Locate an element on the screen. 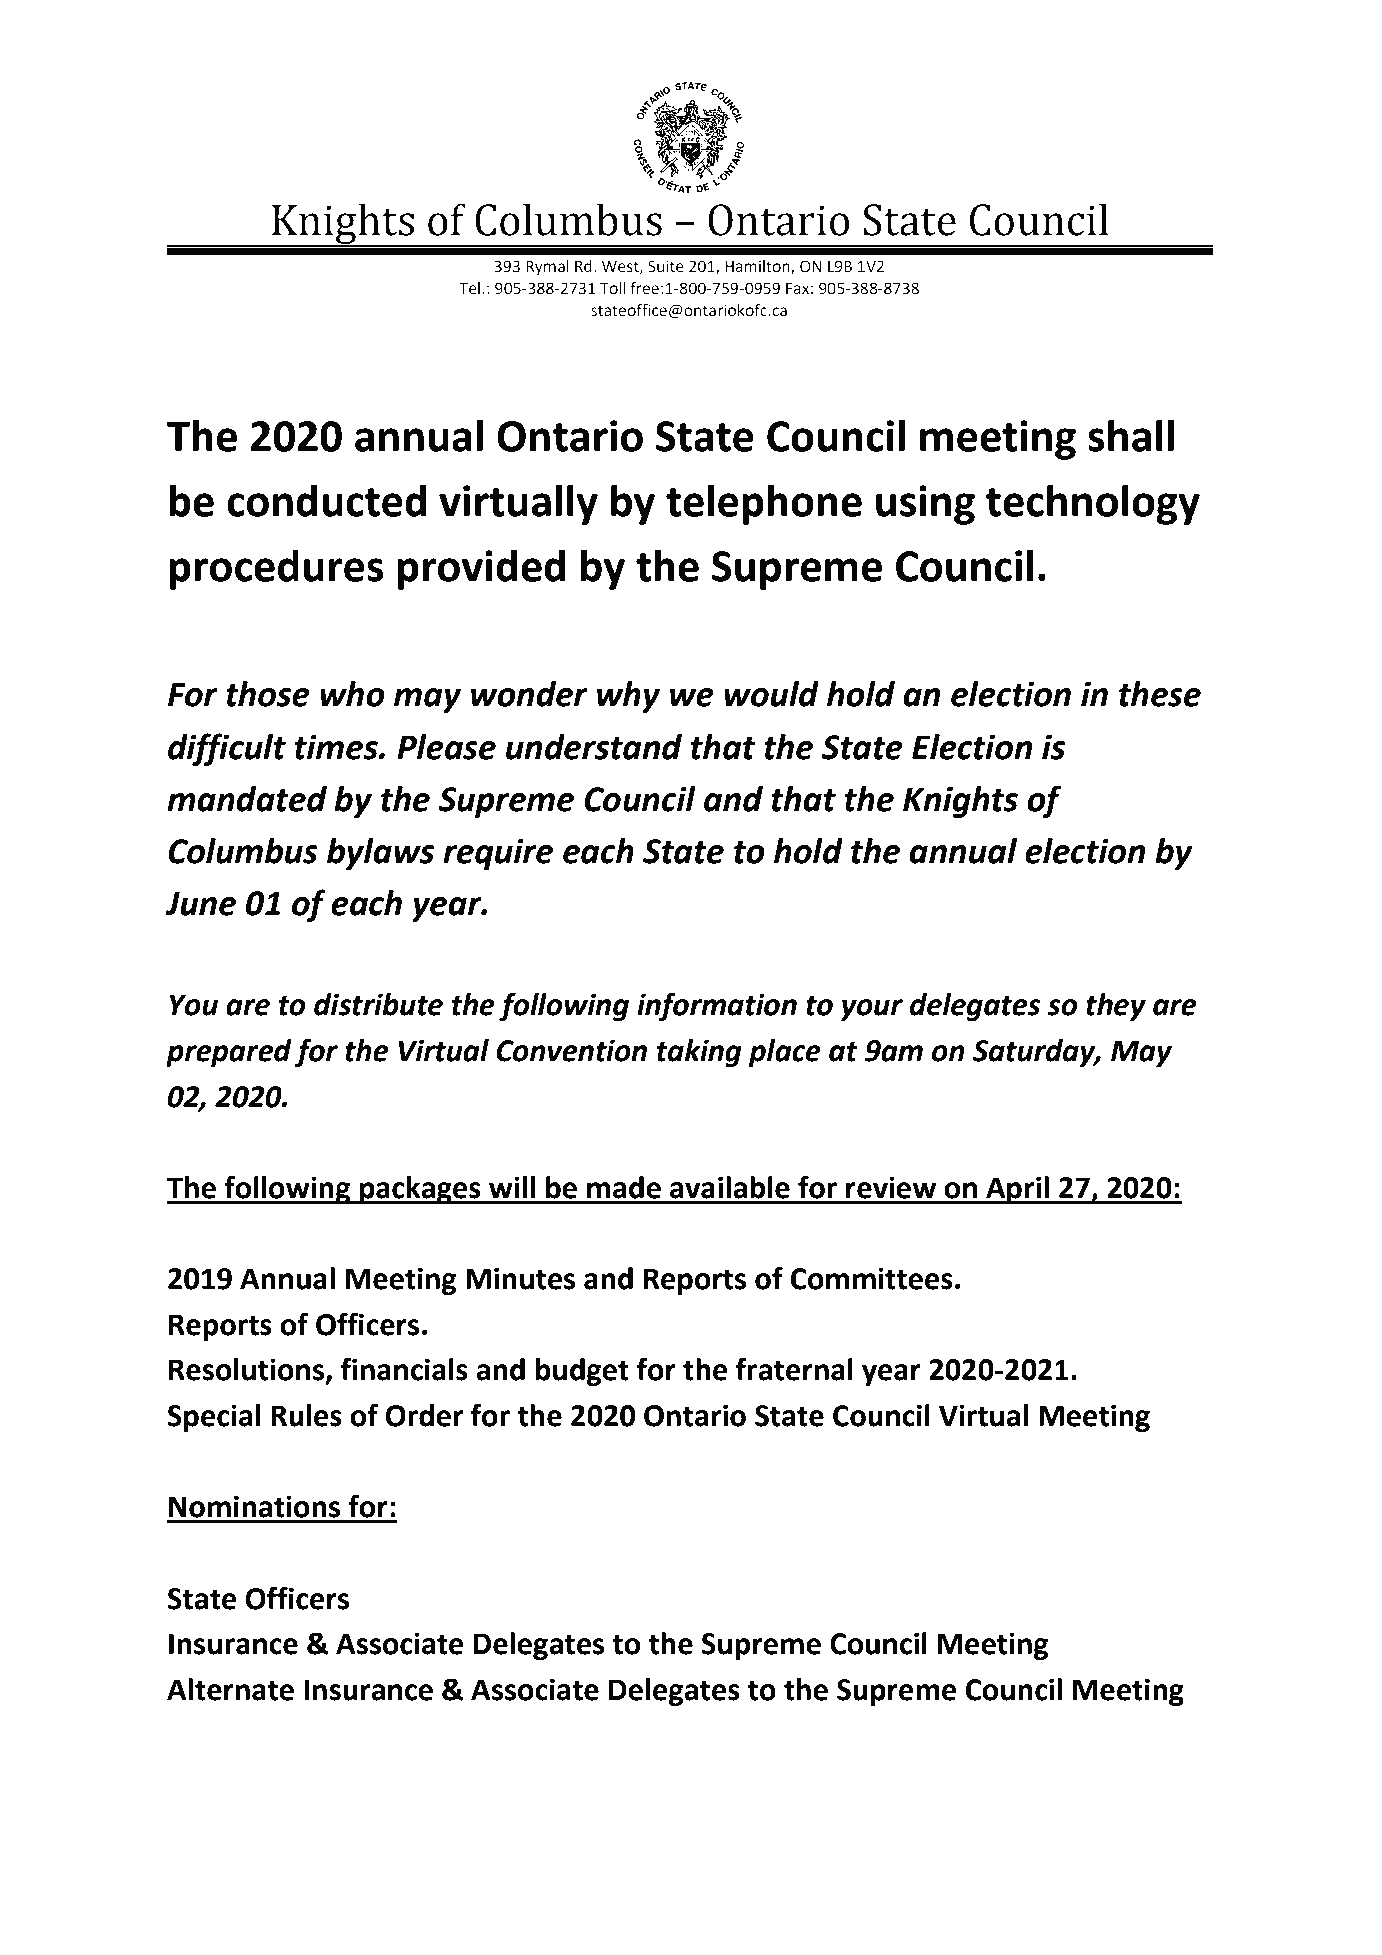  difficult is located at coordinates (227, 749).
